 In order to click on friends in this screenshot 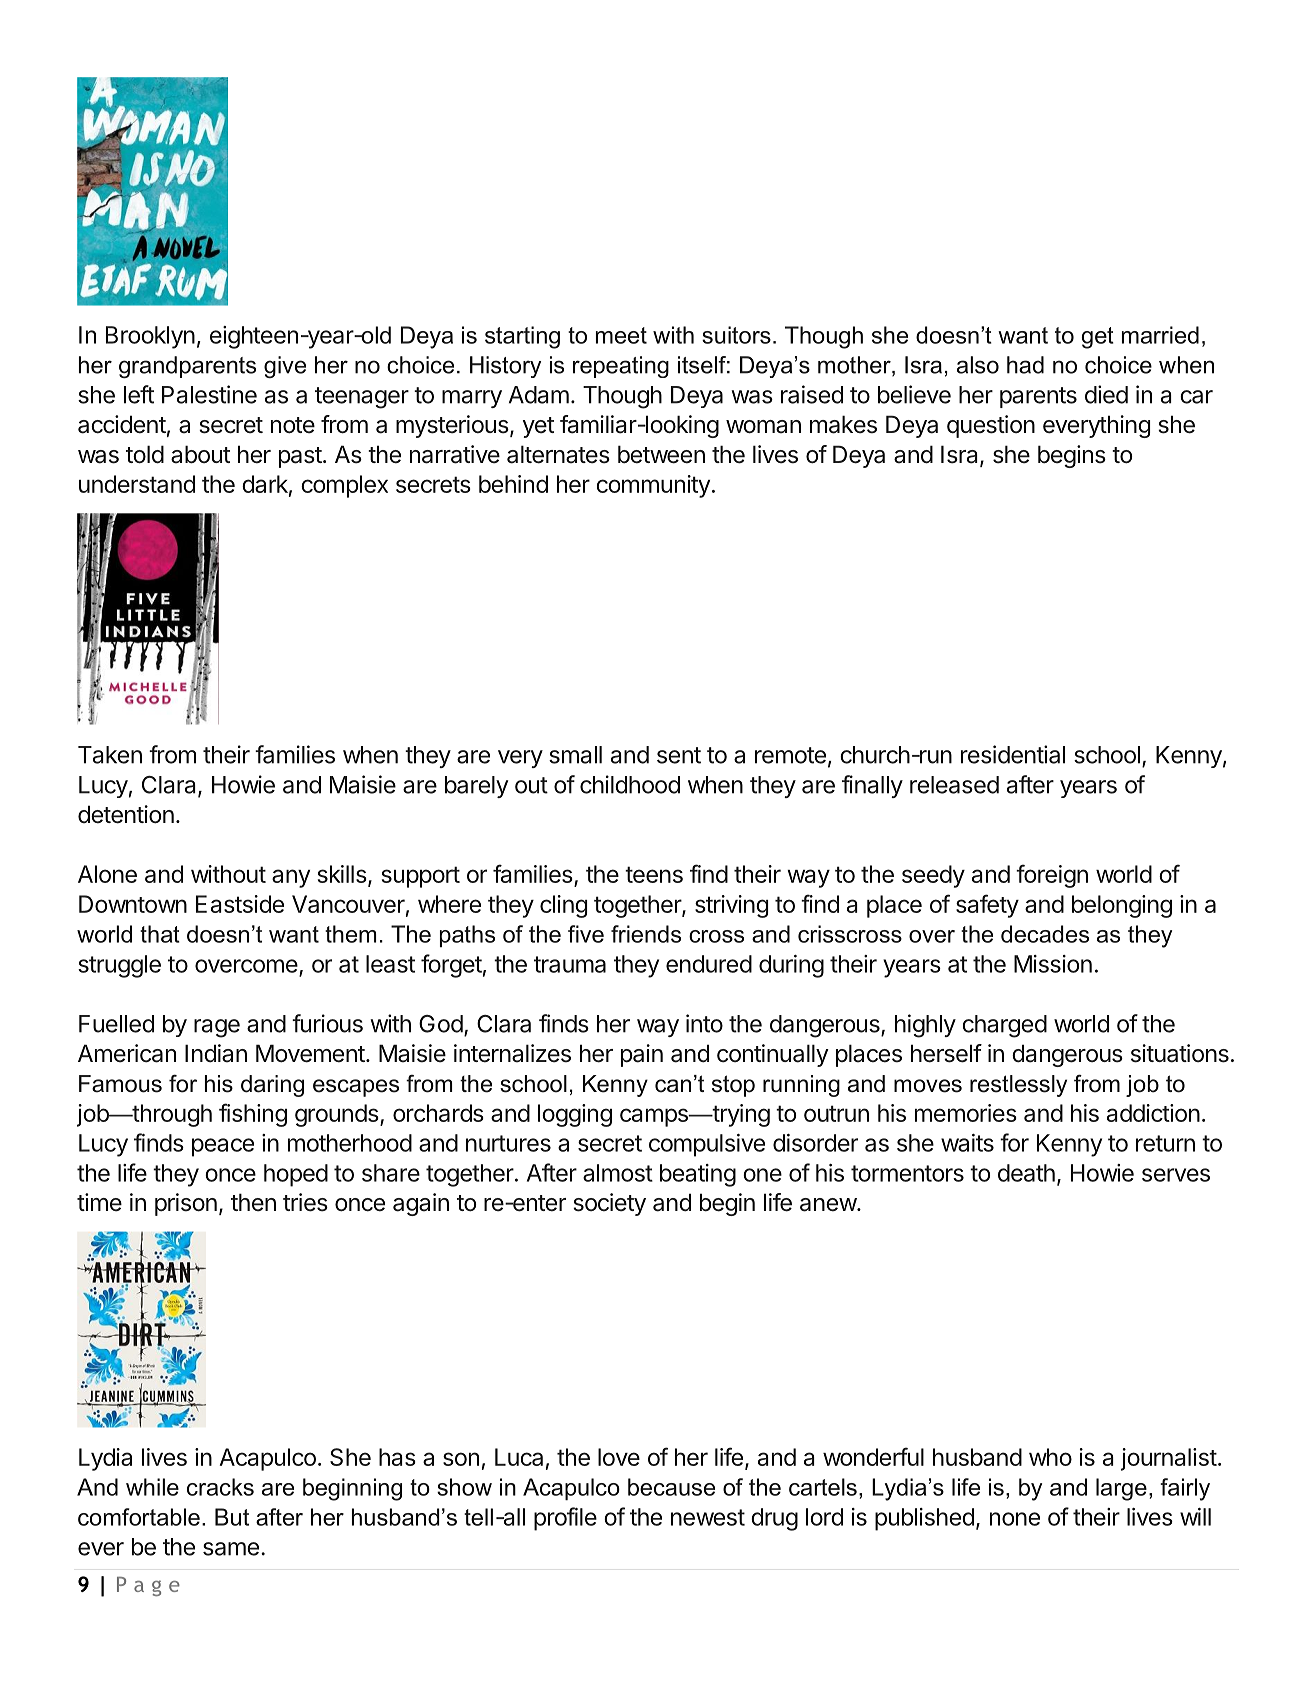, I will do `click(646, 934)`.
